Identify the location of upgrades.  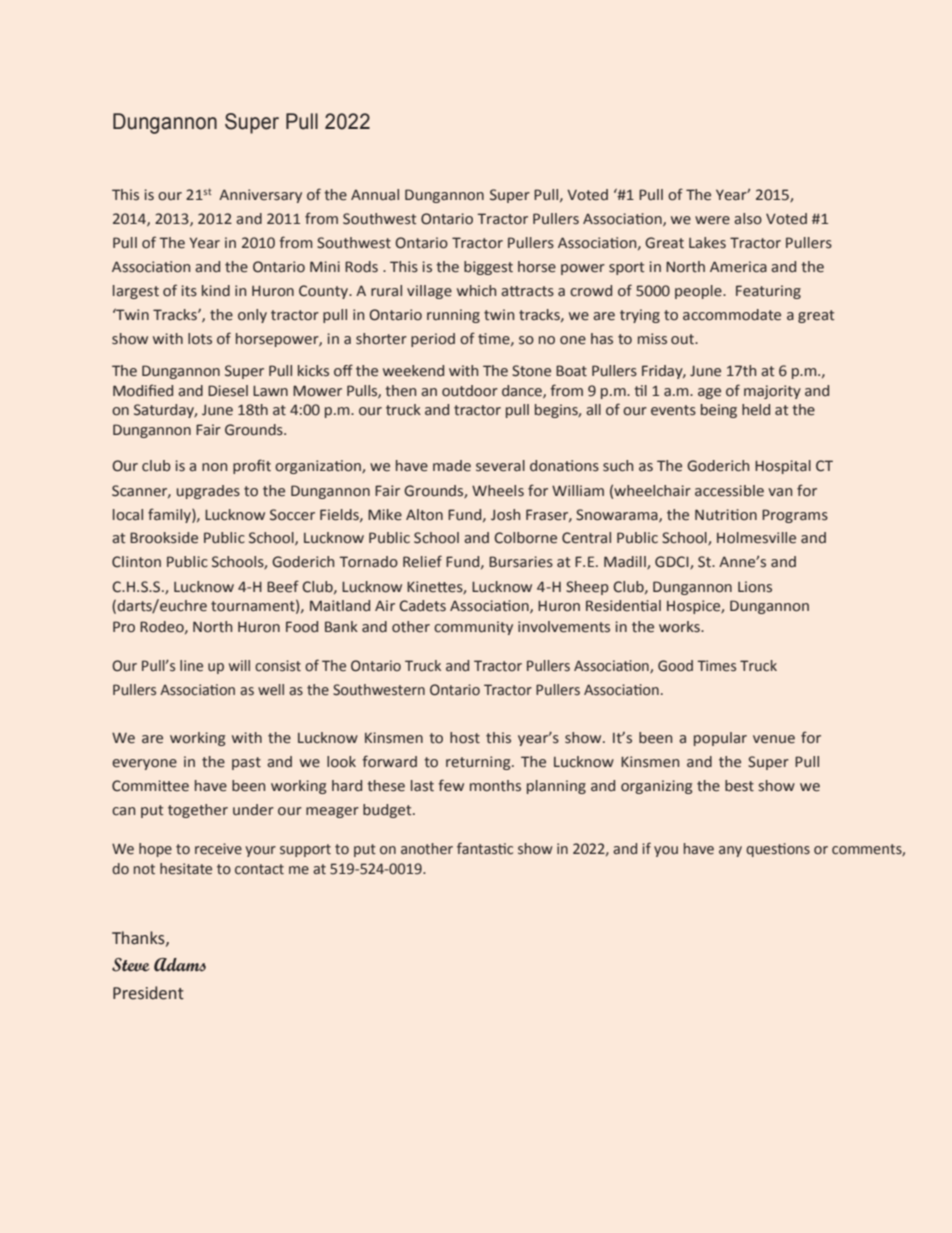
(208, 492).
